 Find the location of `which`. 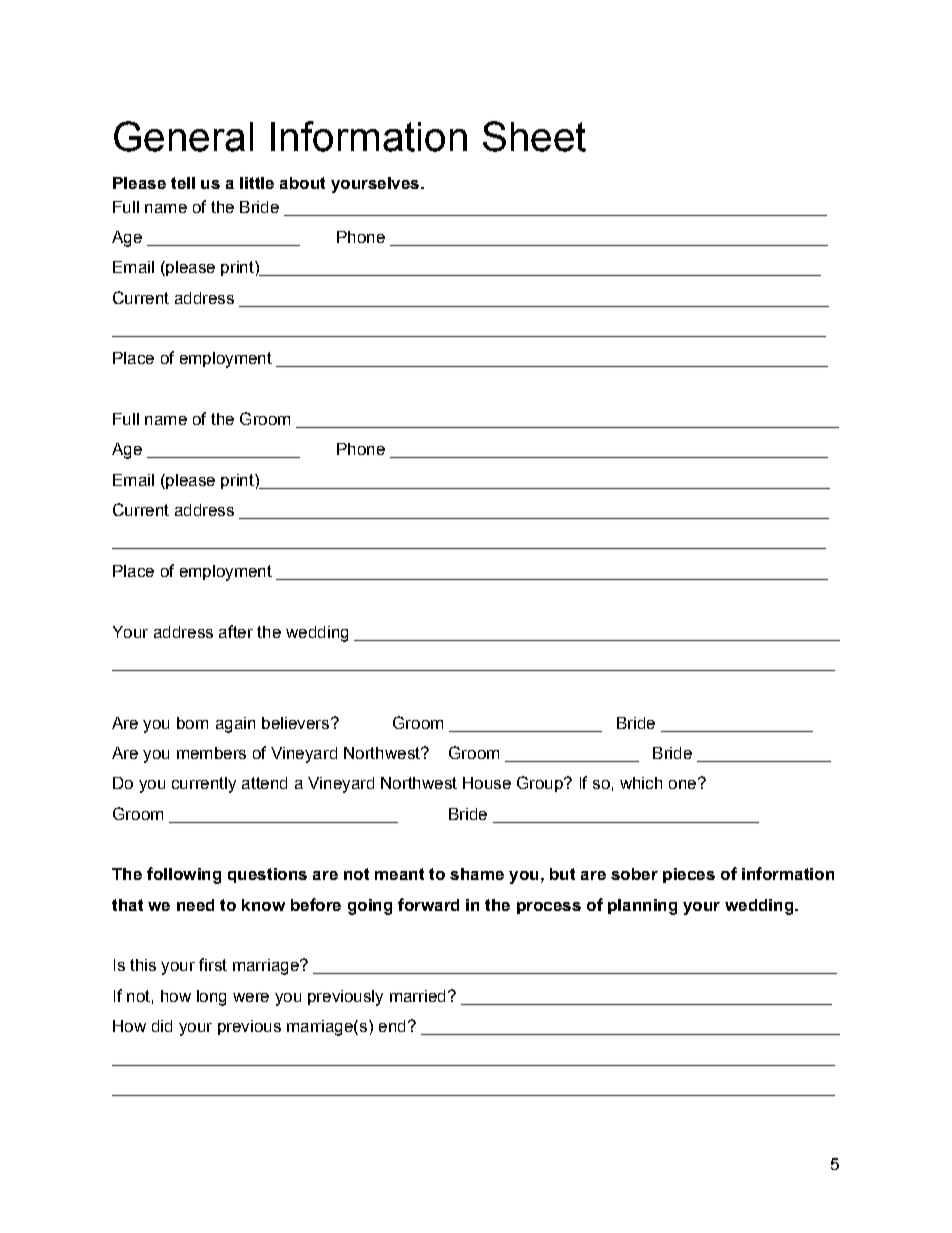

which is located at coordinates (641, 783).
